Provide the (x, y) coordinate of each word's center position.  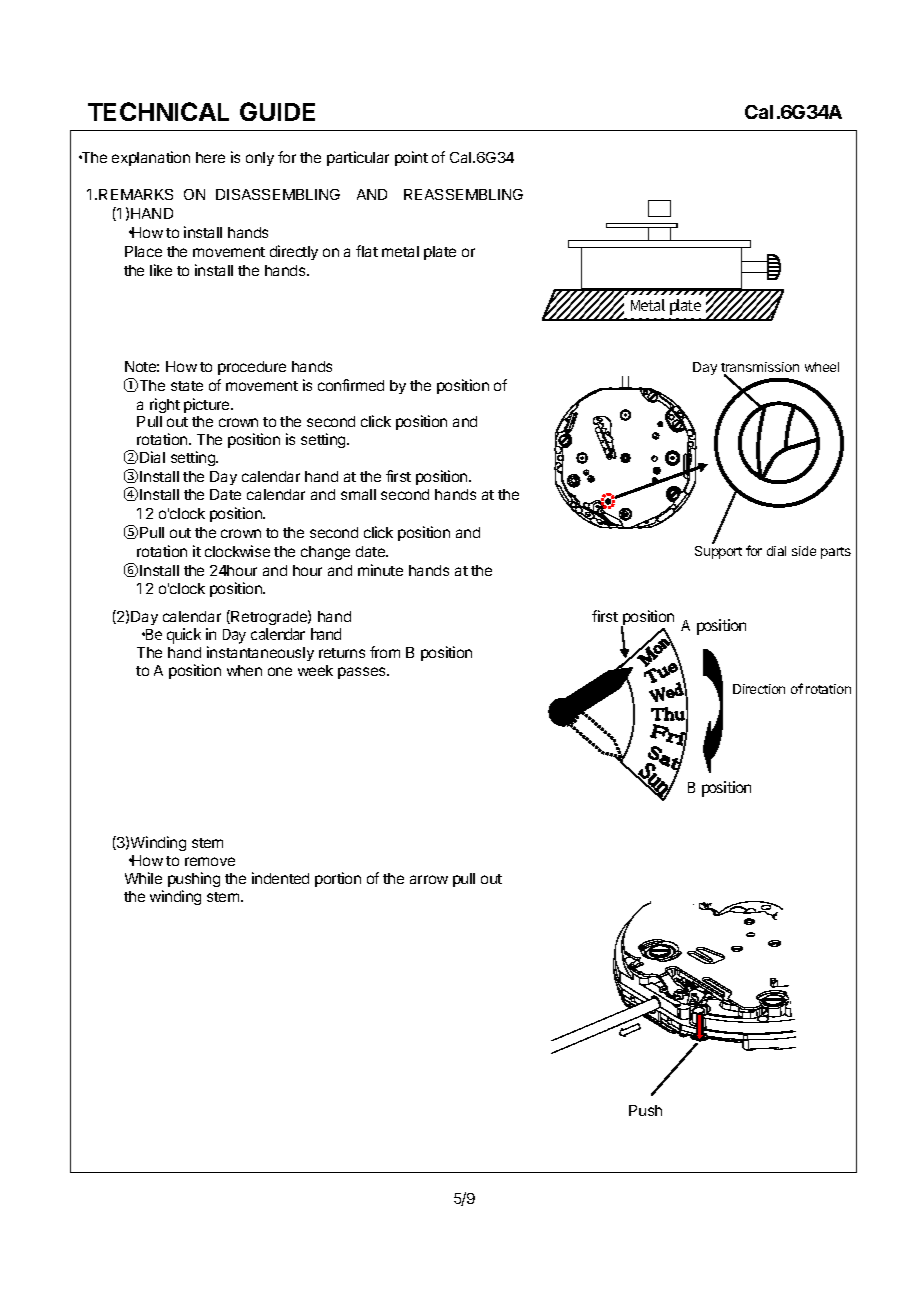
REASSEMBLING (463, 194)
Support (718, 552)
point (411, 158)
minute (380, 570)
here (210, 157)
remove (210, 861)
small (358, 494)
